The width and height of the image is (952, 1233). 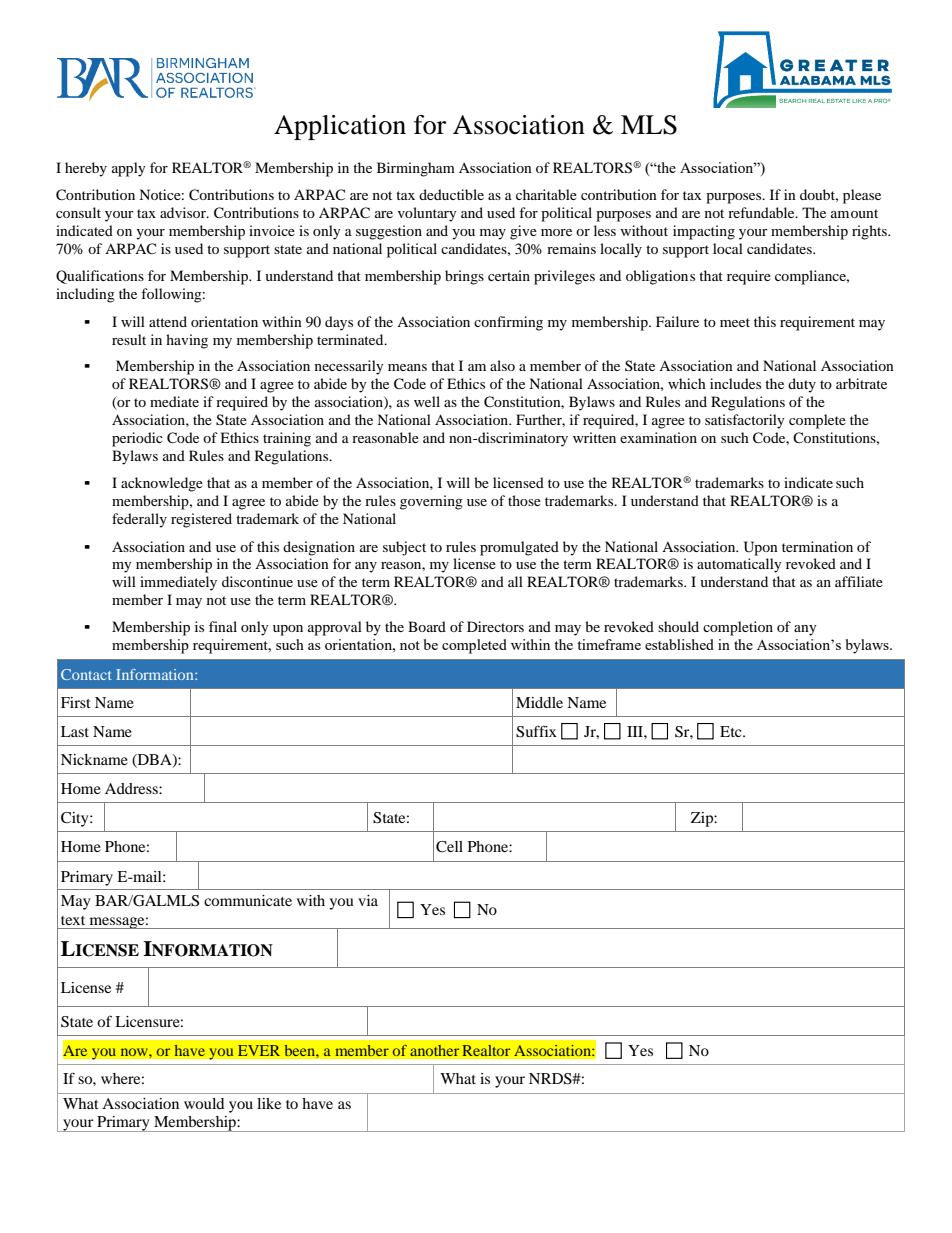 What do you see at coordinates (132, 788) in the image?
I see `Address` at bounding box center [132, 788].
